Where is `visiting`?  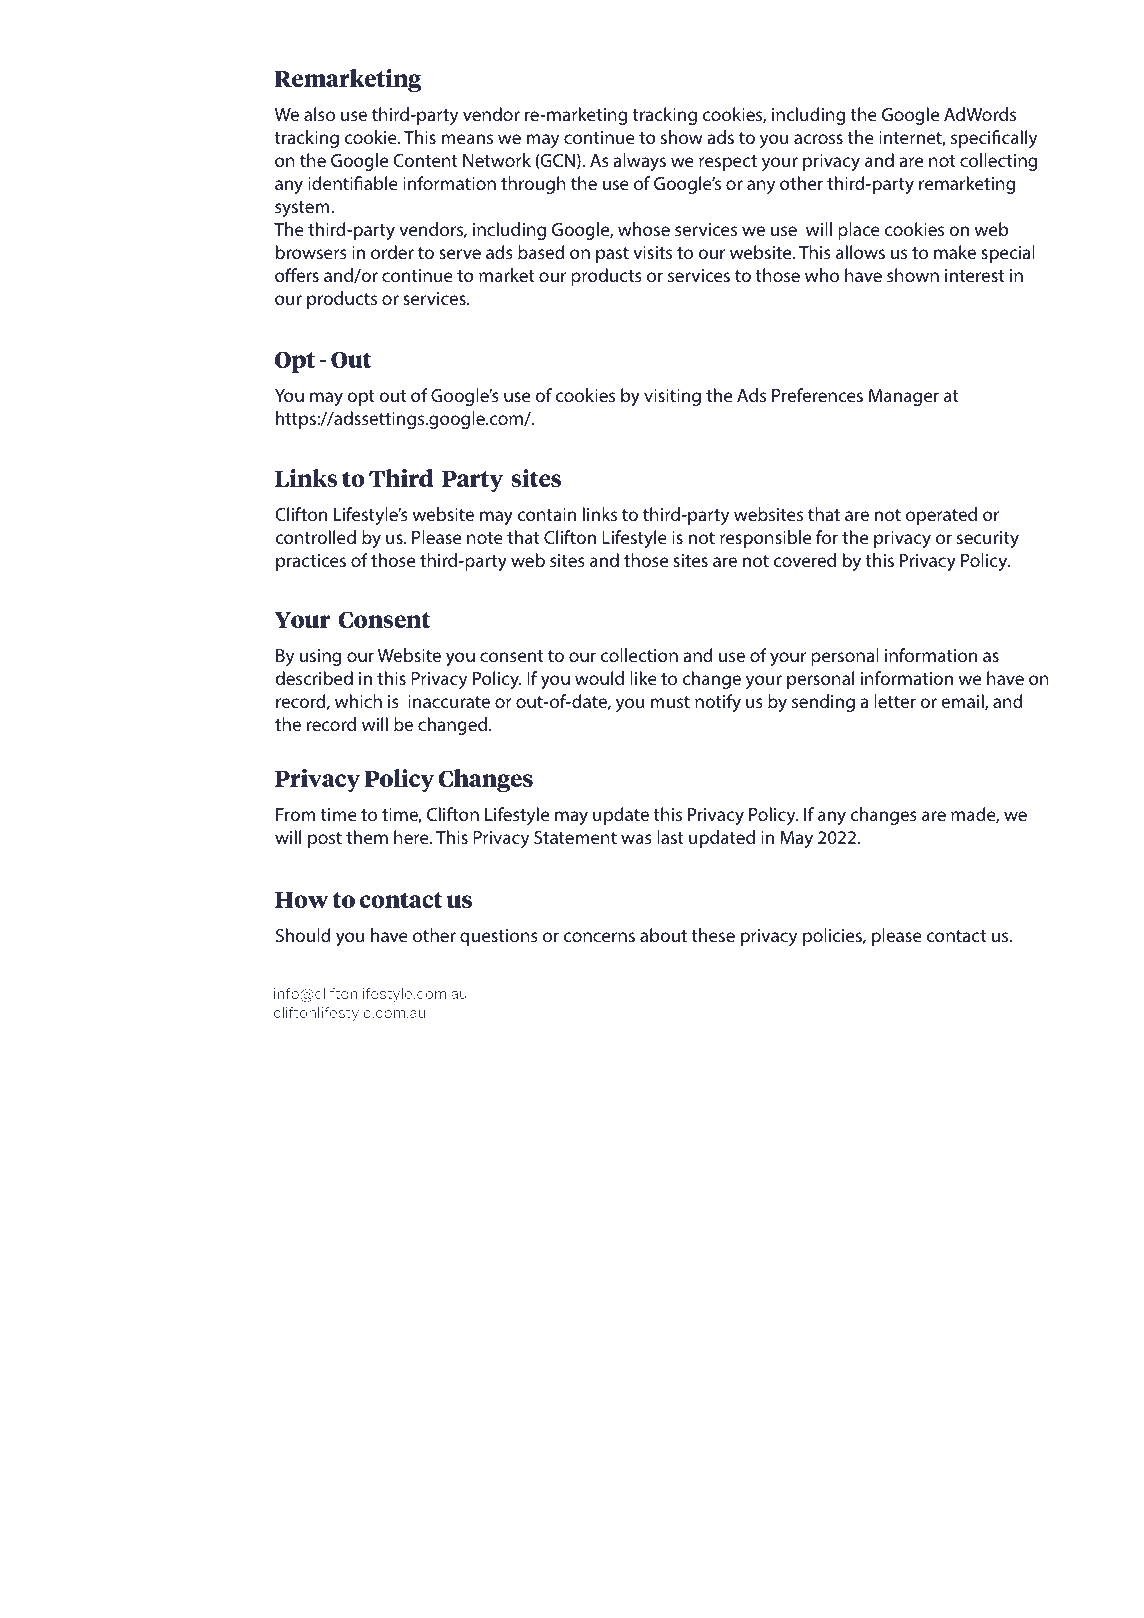
visiting is located at coordinates (672, 397).
